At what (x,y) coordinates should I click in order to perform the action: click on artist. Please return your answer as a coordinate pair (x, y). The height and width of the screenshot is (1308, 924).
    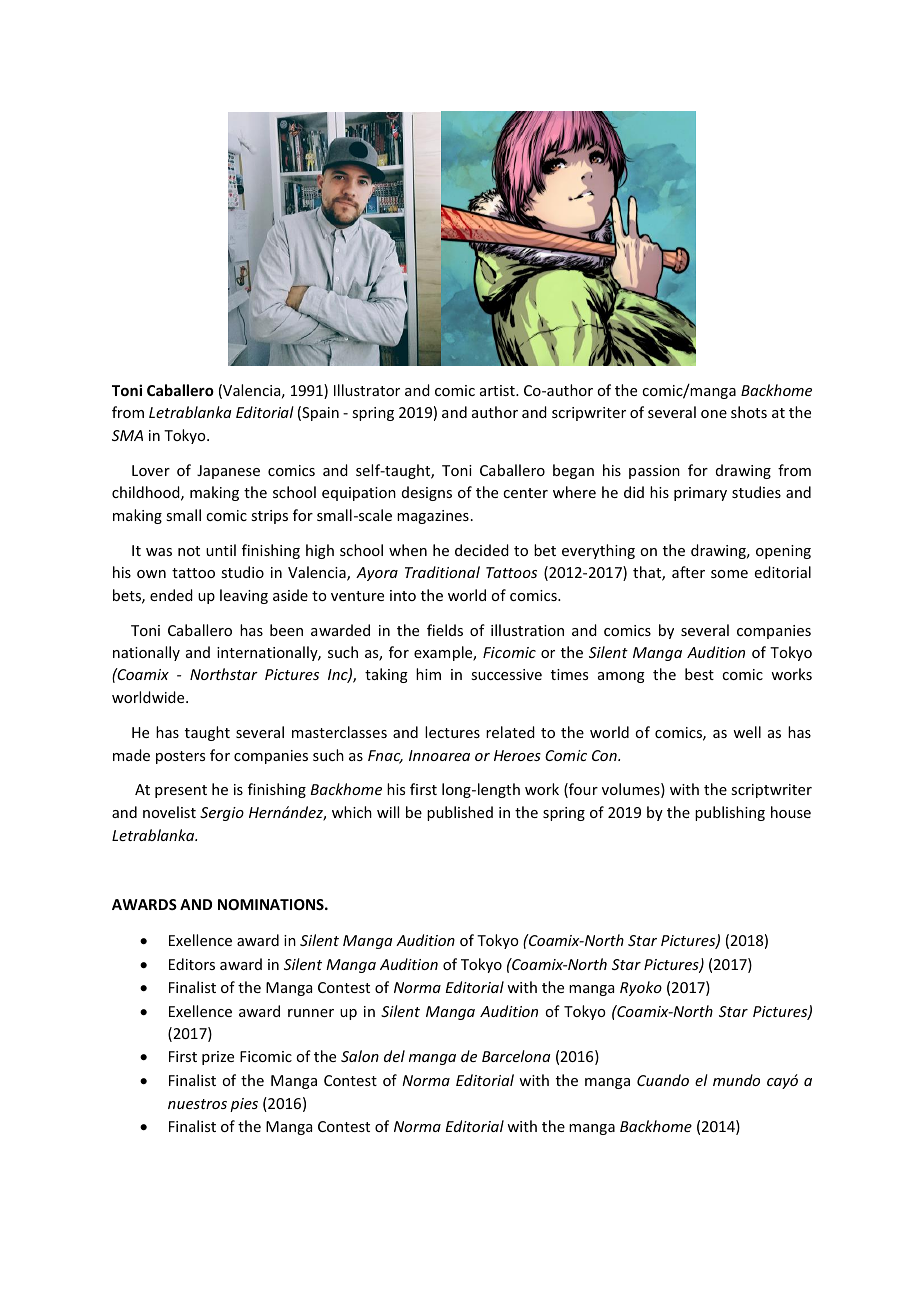
    Looking at the image, I should click on (498, 390).
